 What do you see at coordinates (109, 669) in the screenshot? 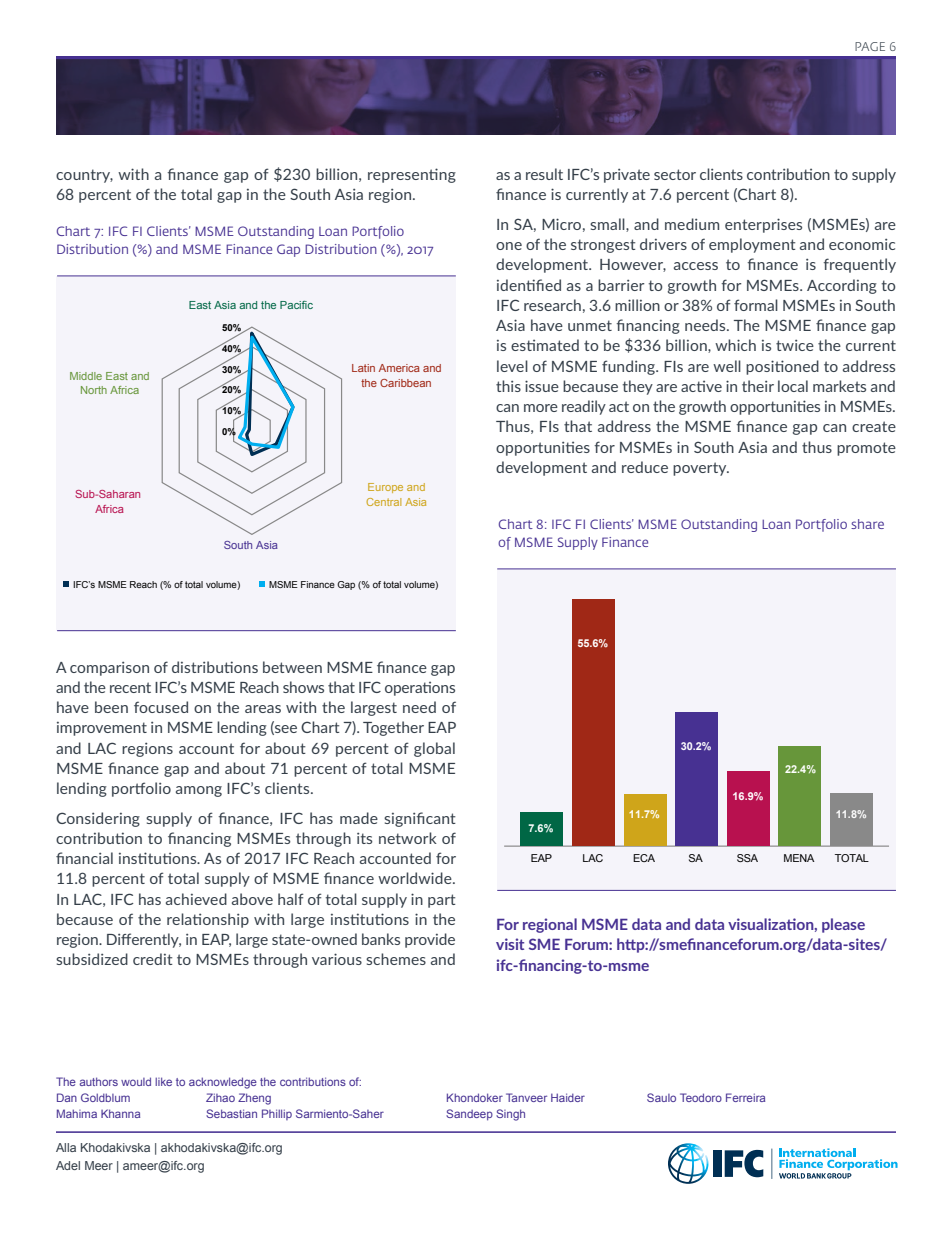
I see `comparison` at bounding box center [109, 669].
